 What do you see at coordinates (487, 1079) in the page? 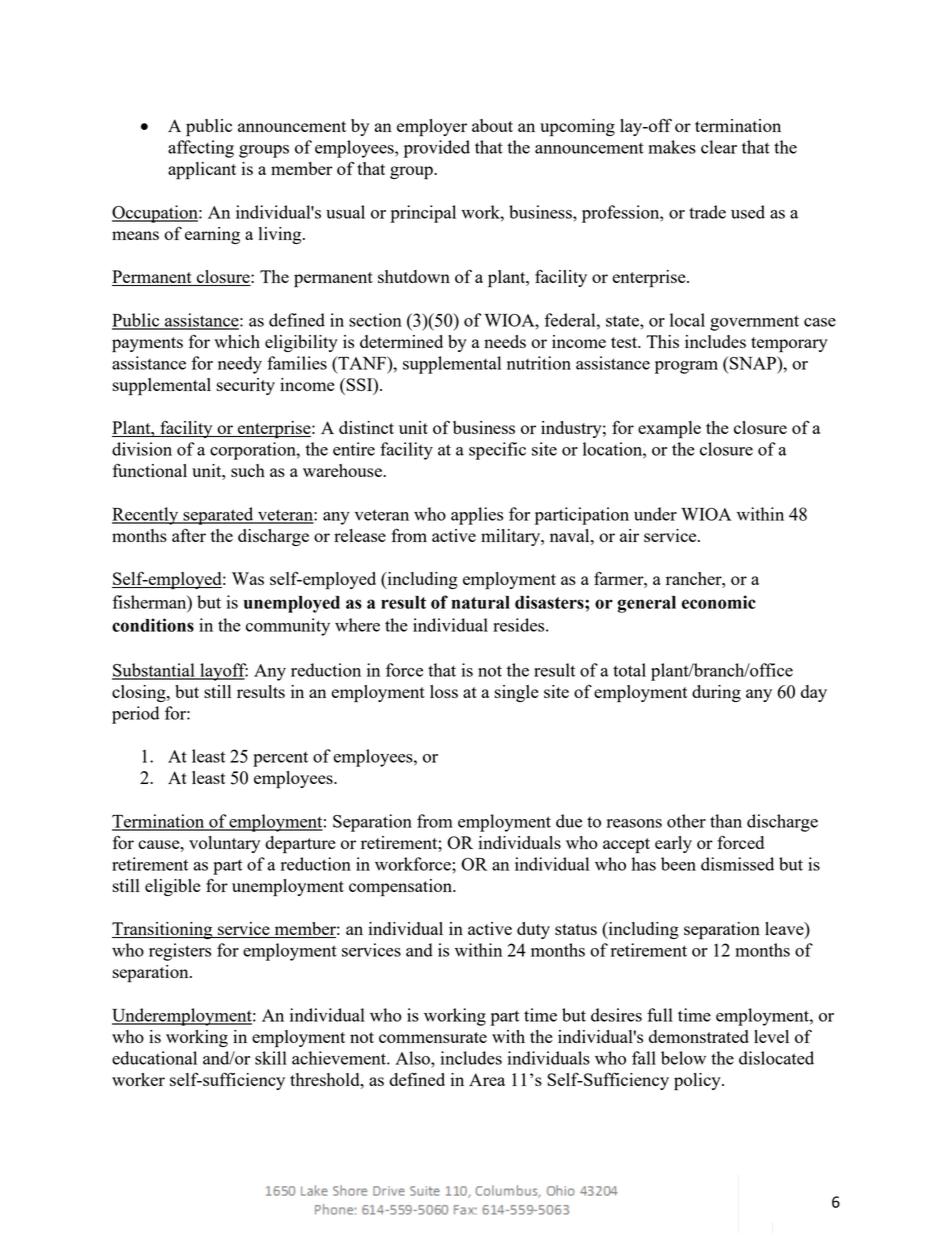
I see `Area` at bounding box center [487, 1079].
